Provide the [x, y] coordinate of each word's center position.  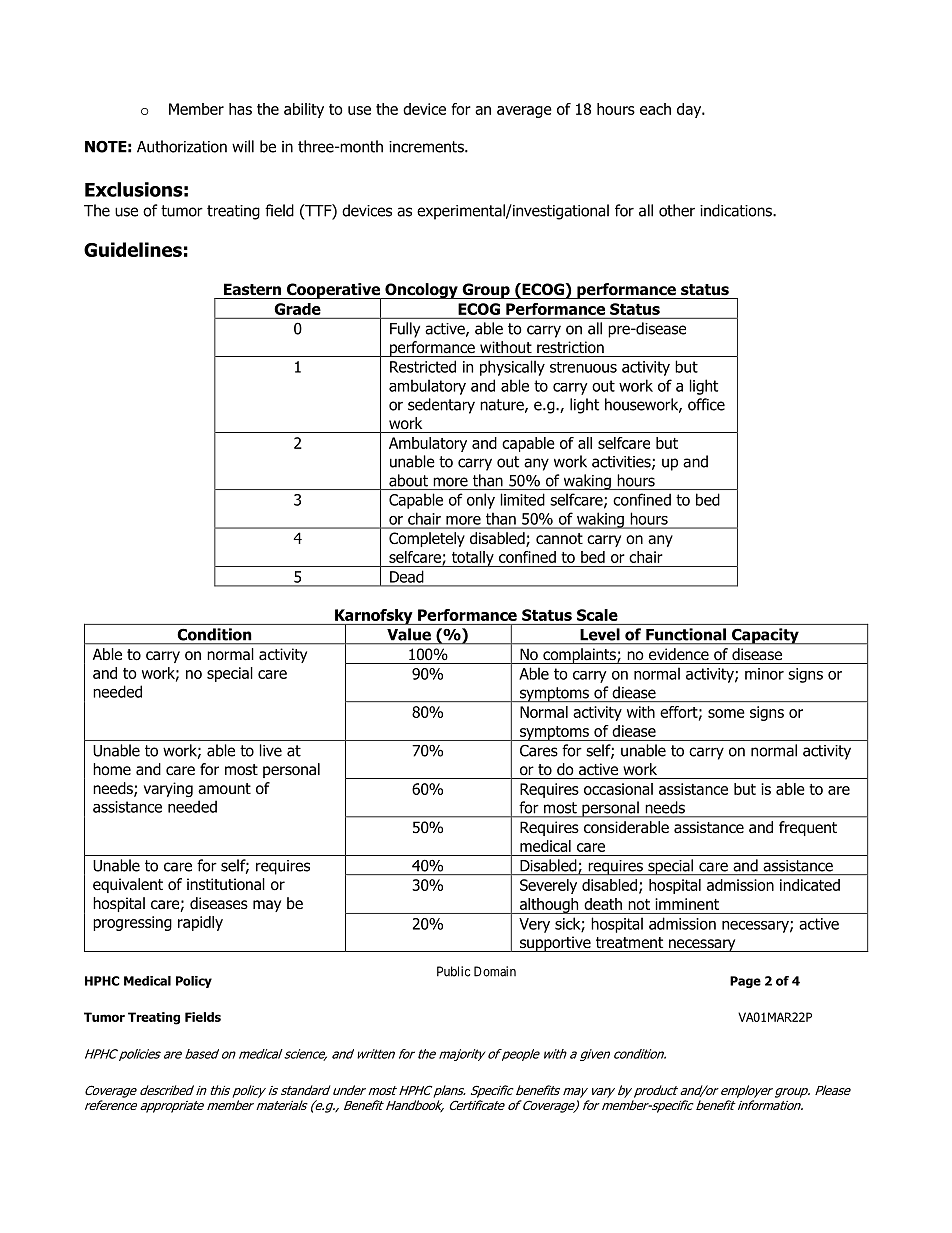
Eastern [252, 289]
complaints [579, 656]
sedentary [441, 406]
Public [453, 971]
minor [764, 674]
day [690, 110]
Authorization [182, 146]
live [271, 750]
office [706, 404]
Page [745, 982]
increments [427, 147]
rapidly [200, 923]
